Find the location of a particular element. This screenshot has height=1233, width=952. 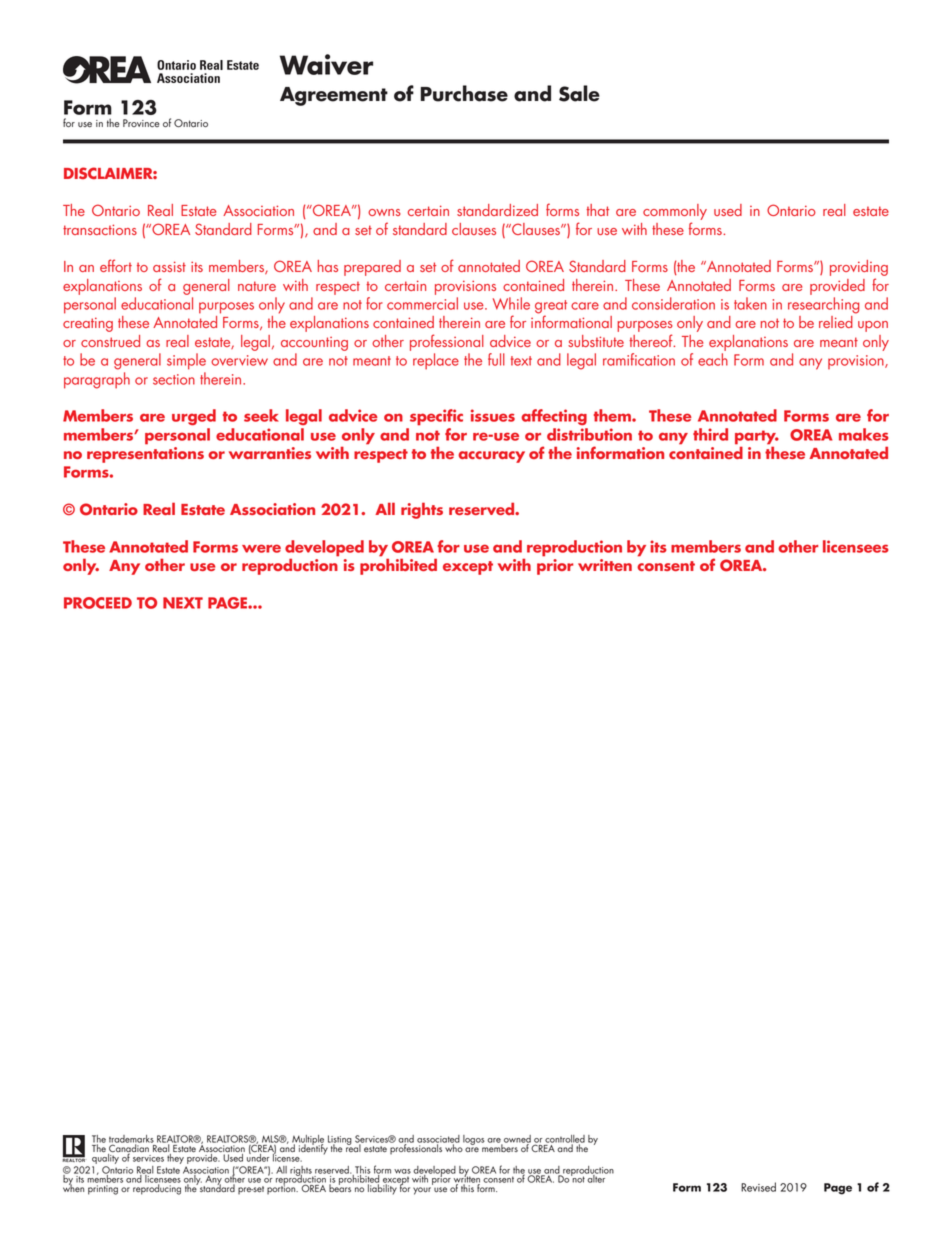

NEXT is located at coordinates (183, 603).
